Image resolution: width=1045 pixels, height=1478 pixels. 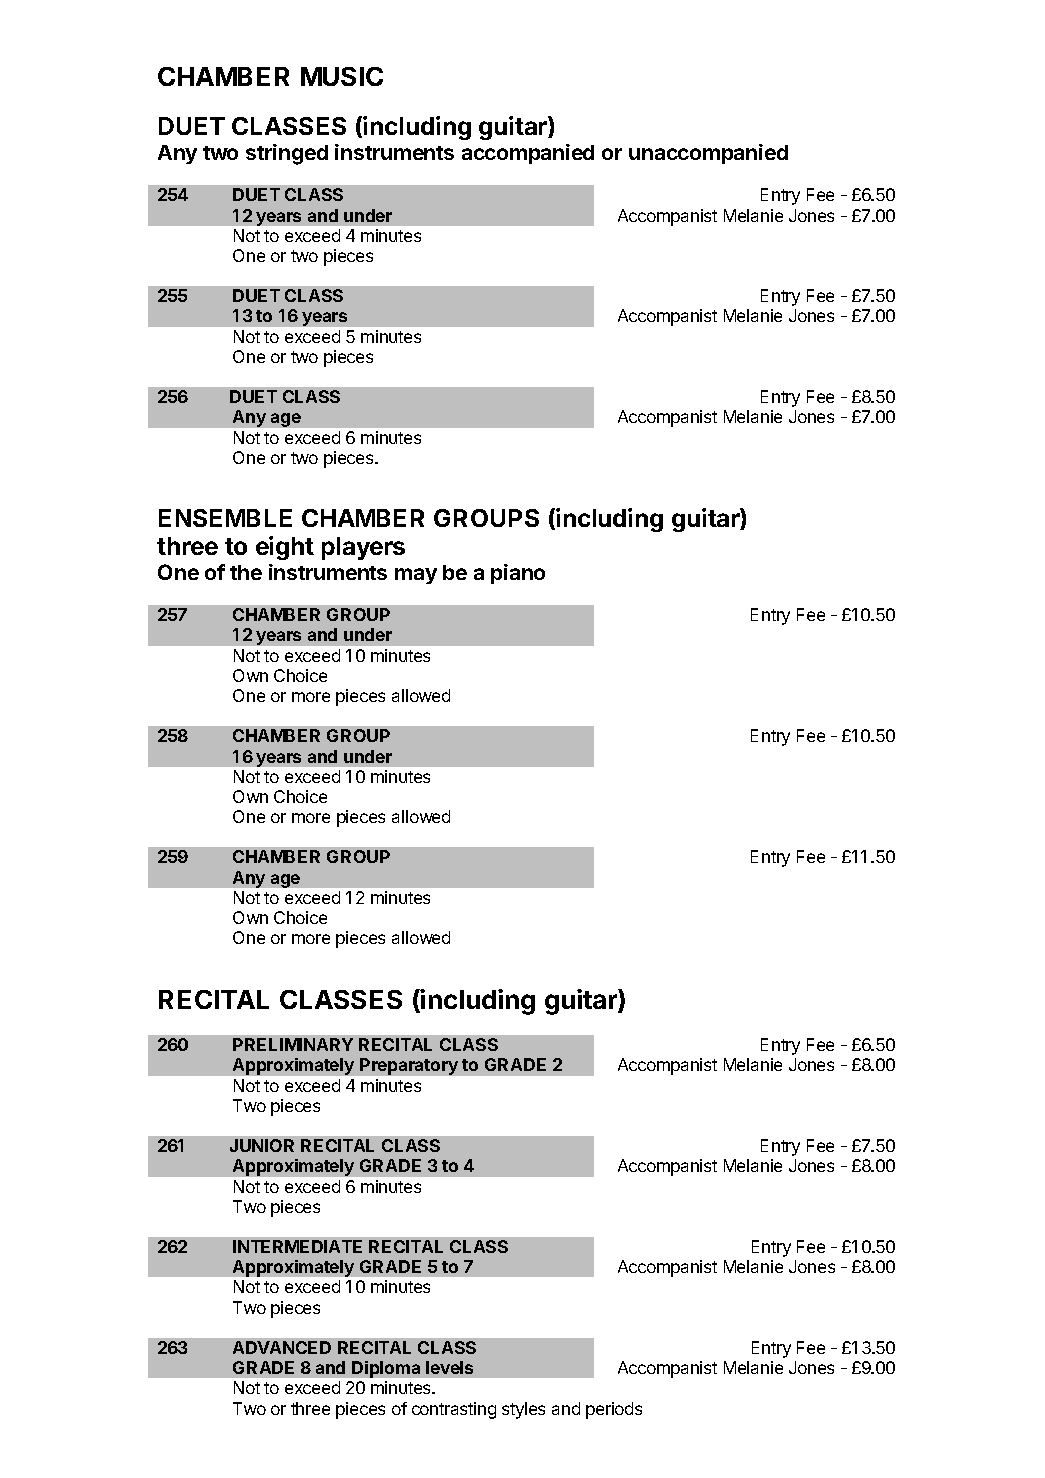 What do you see at coordinates (246, 572) in the screenshot?
I see `the` at bounding box center [246, 572].
